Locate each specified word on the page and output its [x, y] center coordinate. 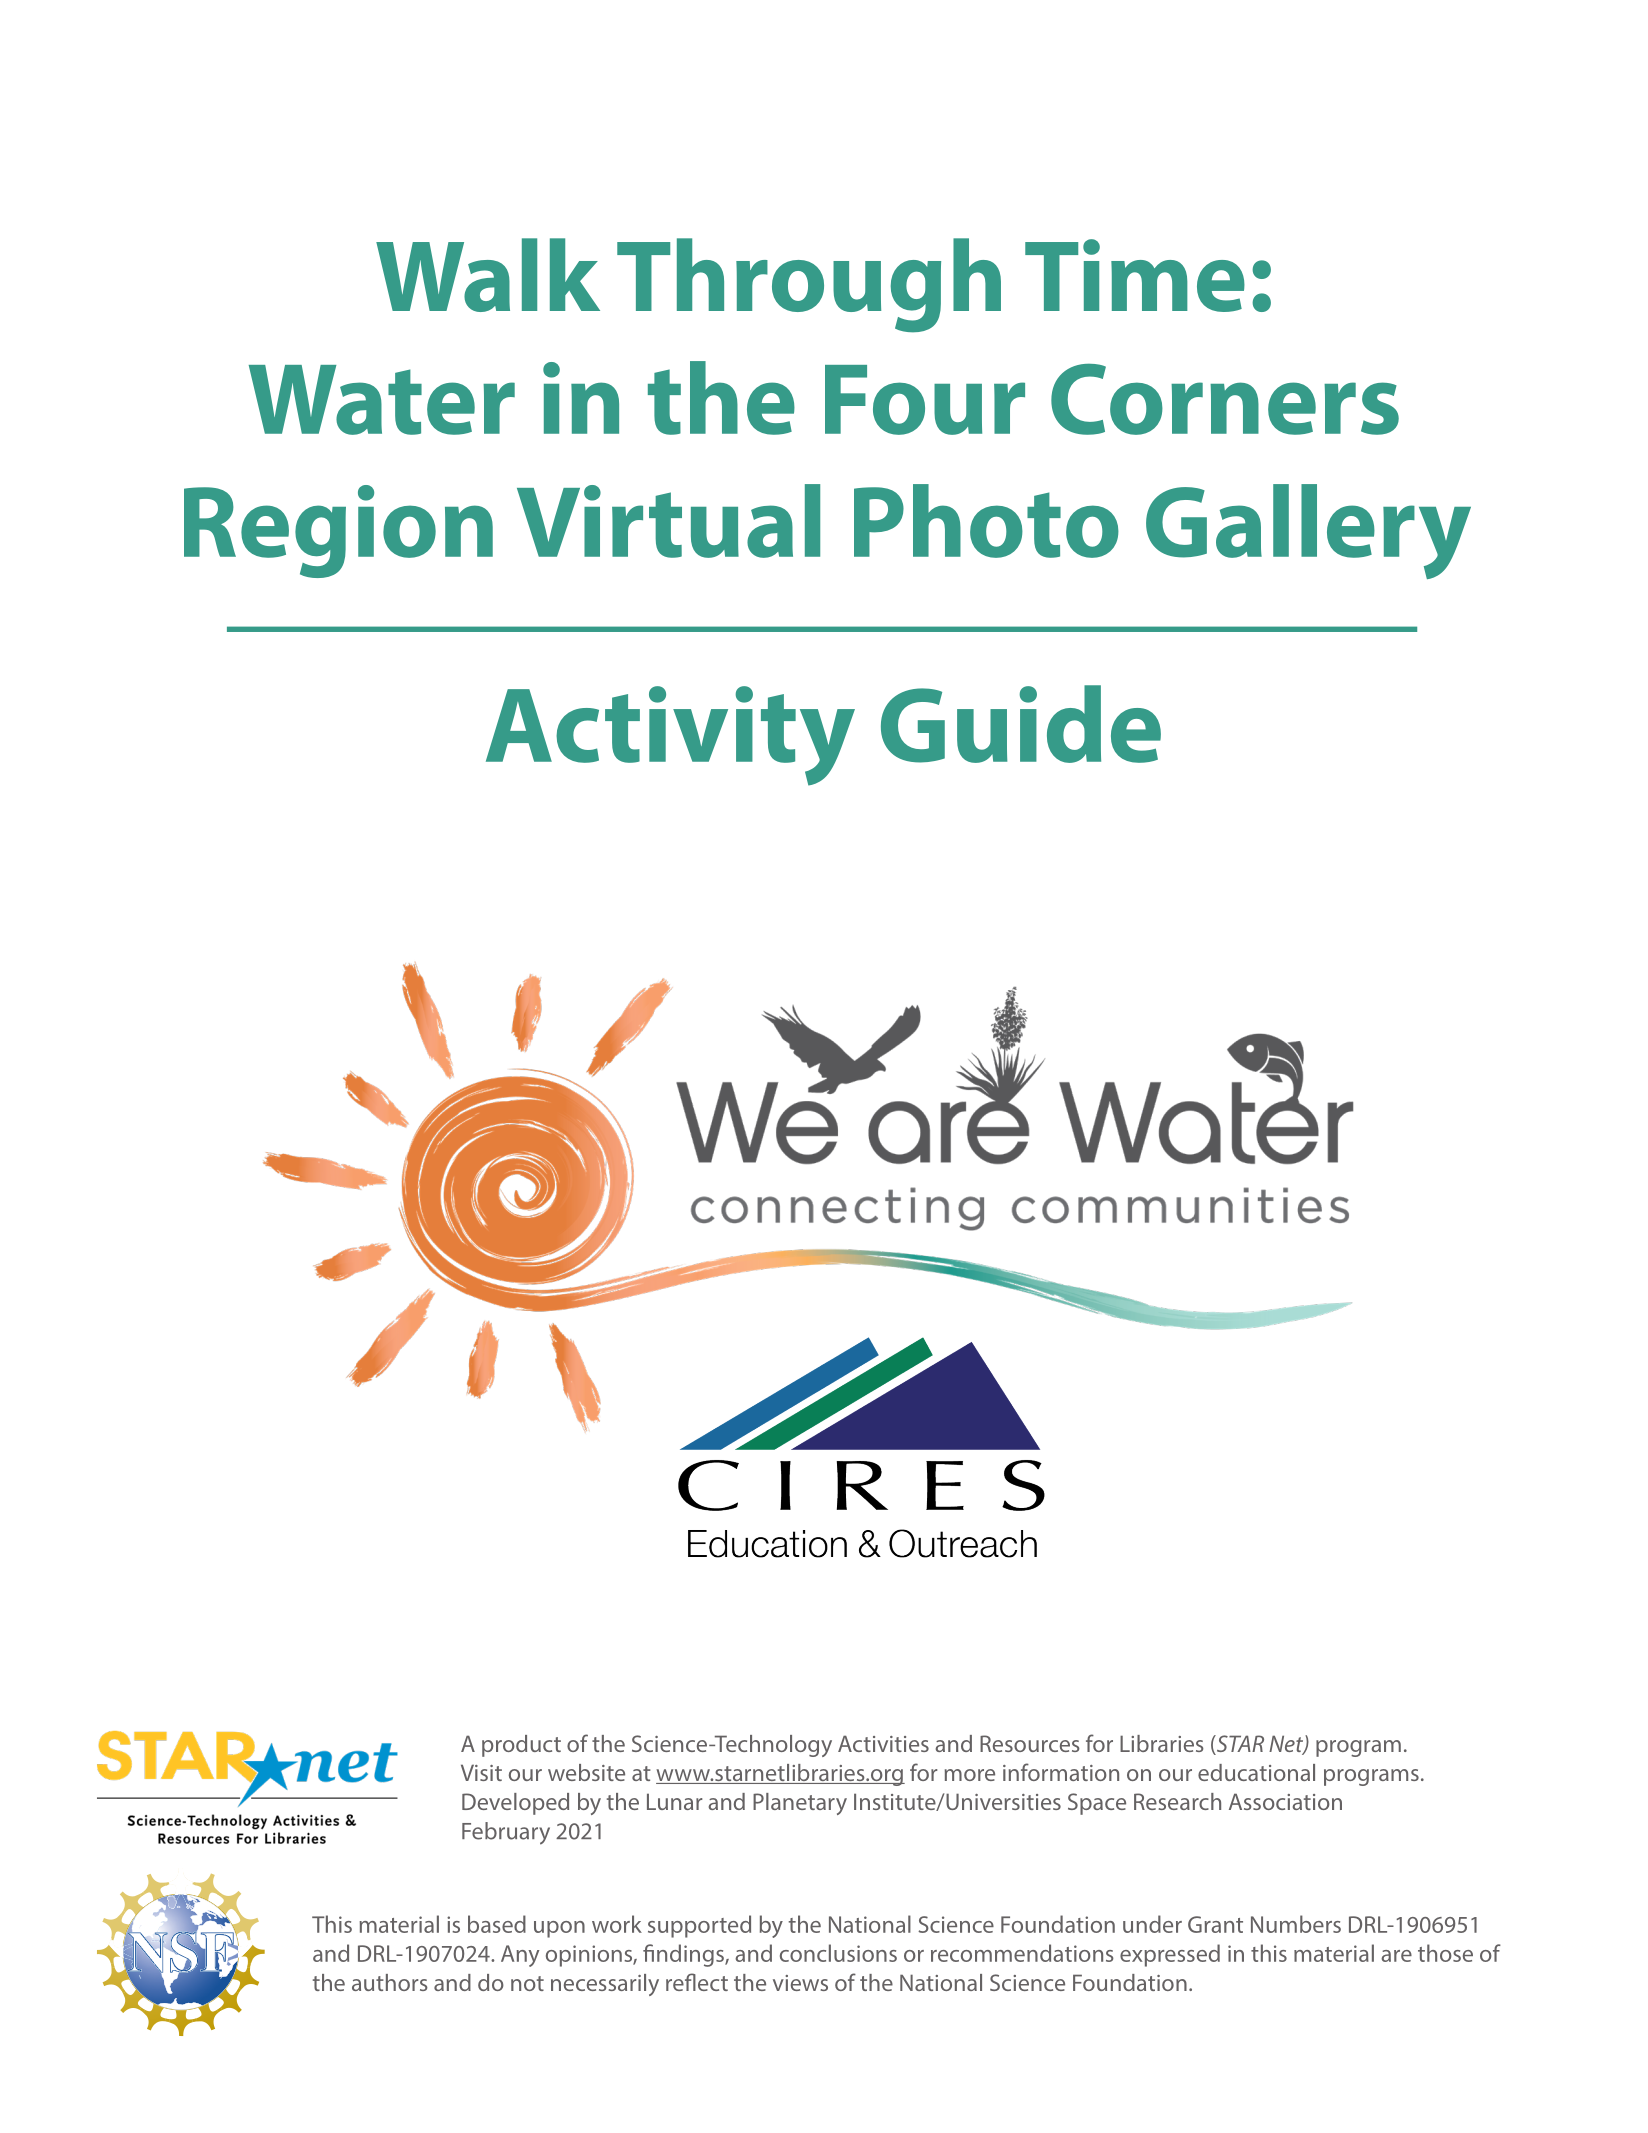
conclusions [838, 1953]
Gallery [1308, 531]
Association [1285, 1801]
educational [1256, 1772]
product [521, 1746]
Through [809, 285]
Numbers [1296, 1924]
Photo [986, 521]
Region [338, 531]
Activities [883, 1743]
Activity [670, 736]
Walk [488, 275]
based [497, 1924]
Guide [1021, 724]
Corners [1225, 399]
